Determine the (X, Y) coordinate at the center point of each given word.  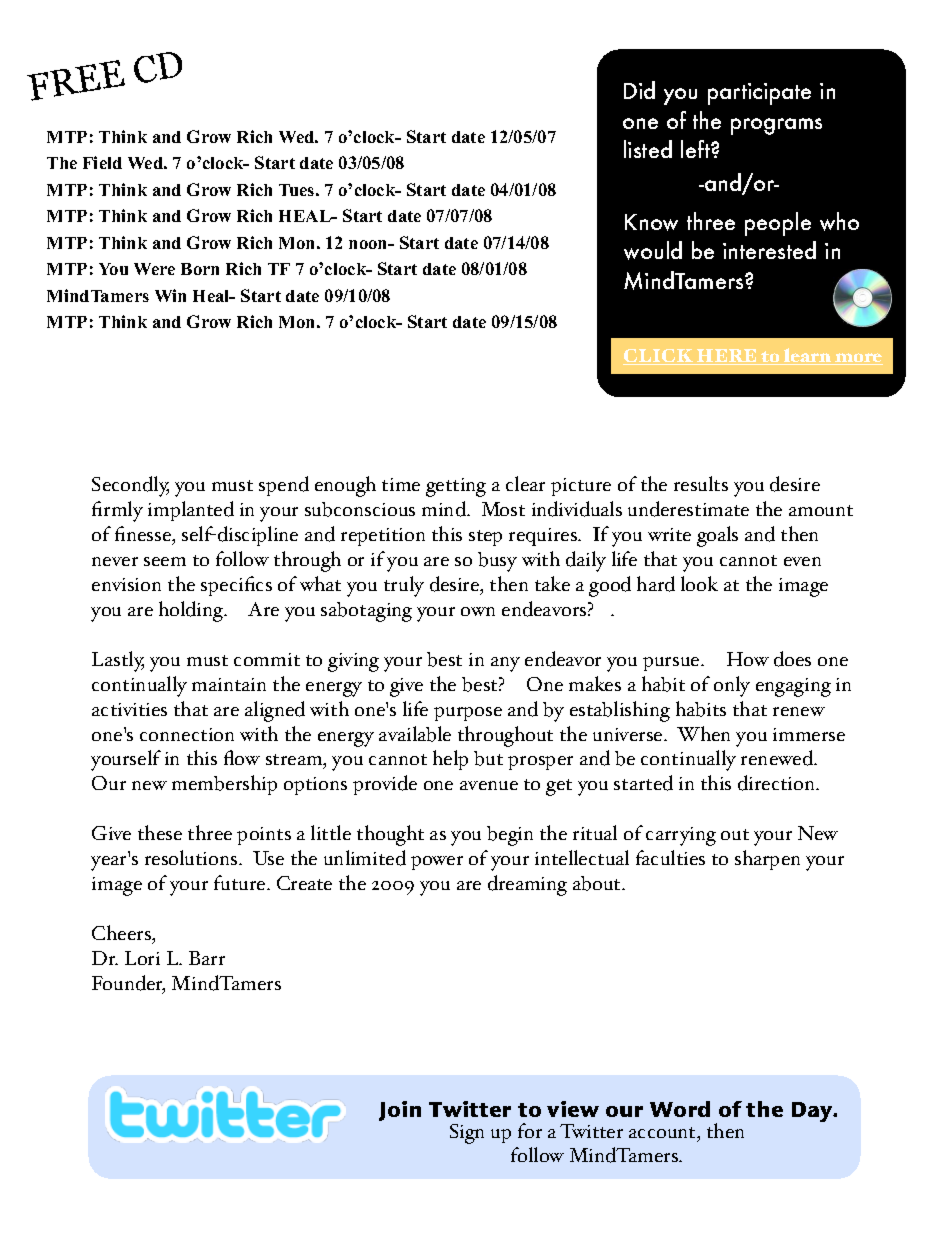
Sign (467, 1134)
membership (224, 785)
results (701, 483)
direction (778, 783)
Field (102, 162)
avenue (489, 785)
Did (639, 90)
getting (456, 487)
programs (776, 126)
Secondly (130, 486)
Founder (128, 984)
